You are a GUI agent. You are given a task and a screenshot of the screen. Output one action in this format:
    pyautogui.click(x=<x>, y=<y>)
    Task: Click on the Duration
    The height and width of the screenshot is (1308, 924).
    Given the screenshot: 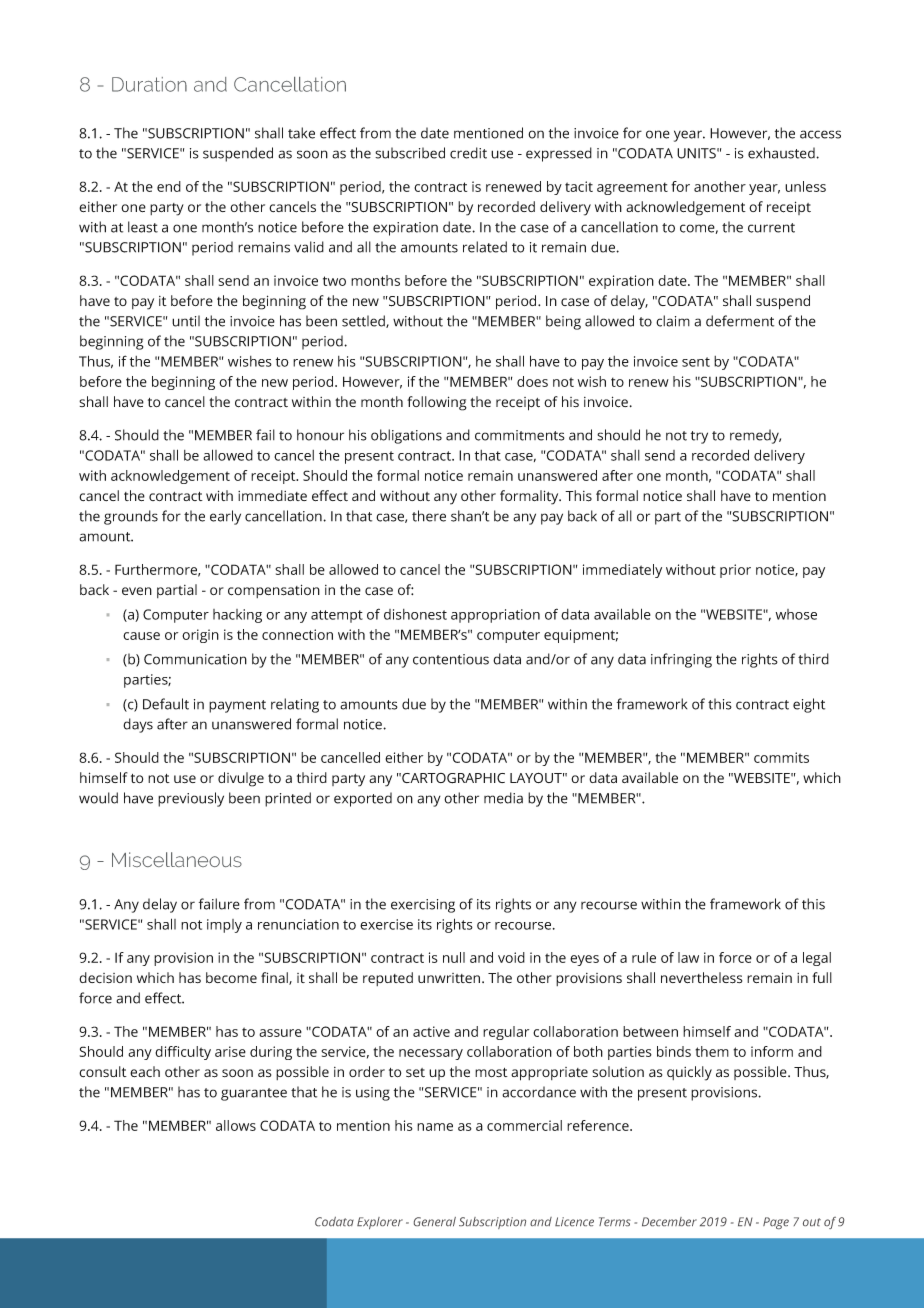 What is the action you would take?
    pyautogui.click(x=149, y=84)
